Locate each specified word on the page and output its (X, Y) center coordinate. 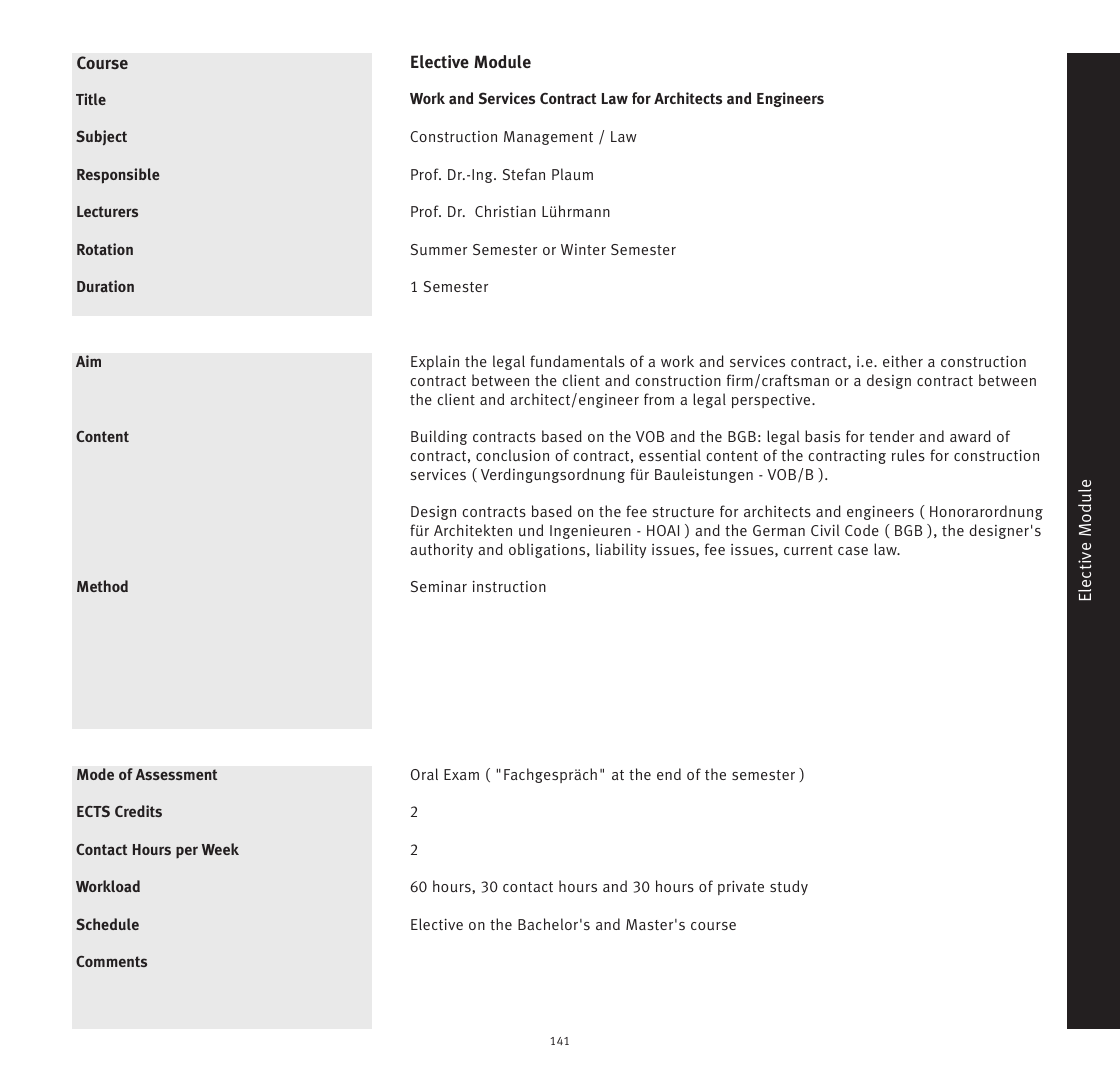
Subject (101, 138)
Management (548, 138)
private (741, 888)
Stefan (524, 174)
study (789, 887)
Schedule (107, 924)
